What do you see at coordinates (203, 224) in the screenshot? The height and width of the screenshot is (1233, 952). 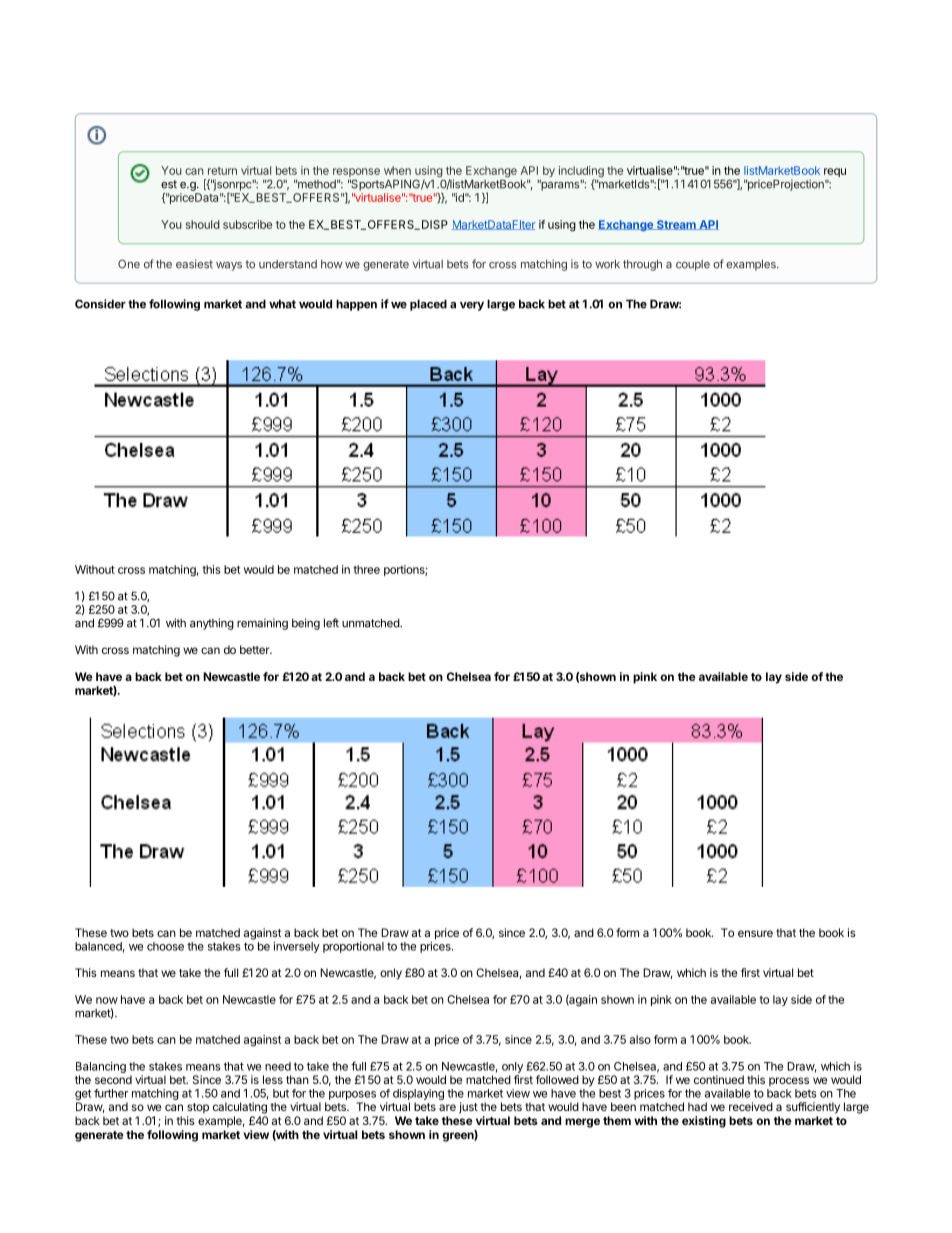 I see `should` at bounding box center [203, 224].
